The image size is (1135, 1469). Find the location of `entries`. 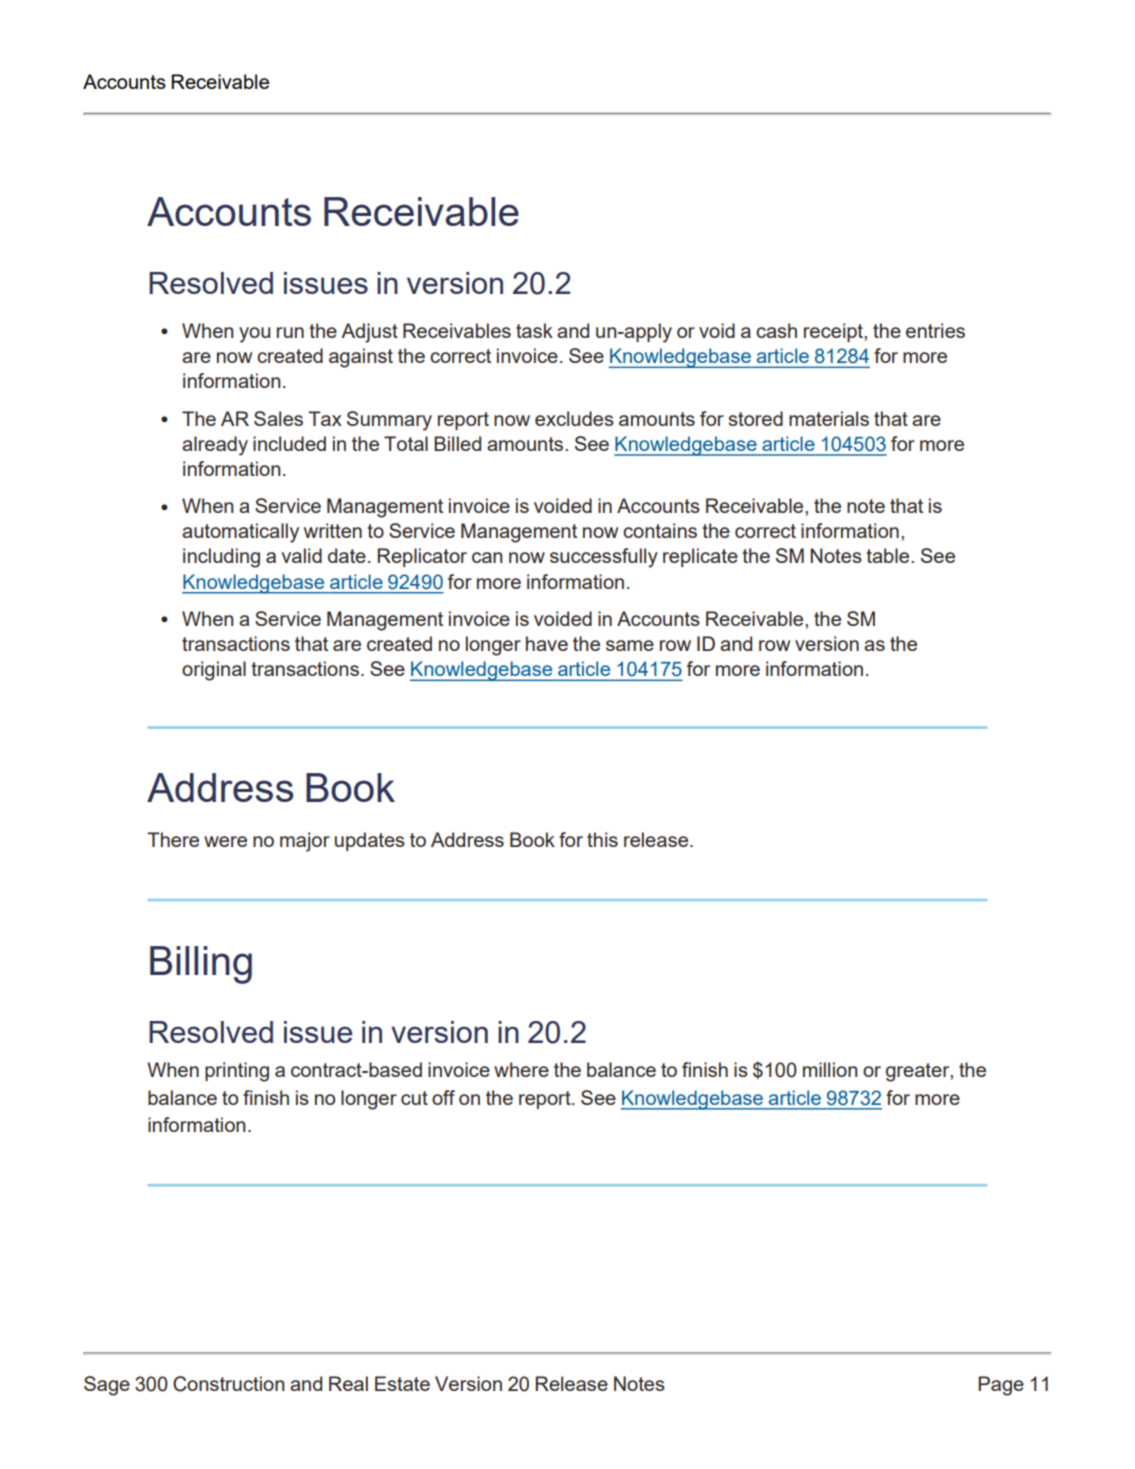

entries is located at coordinates (935, 330).
